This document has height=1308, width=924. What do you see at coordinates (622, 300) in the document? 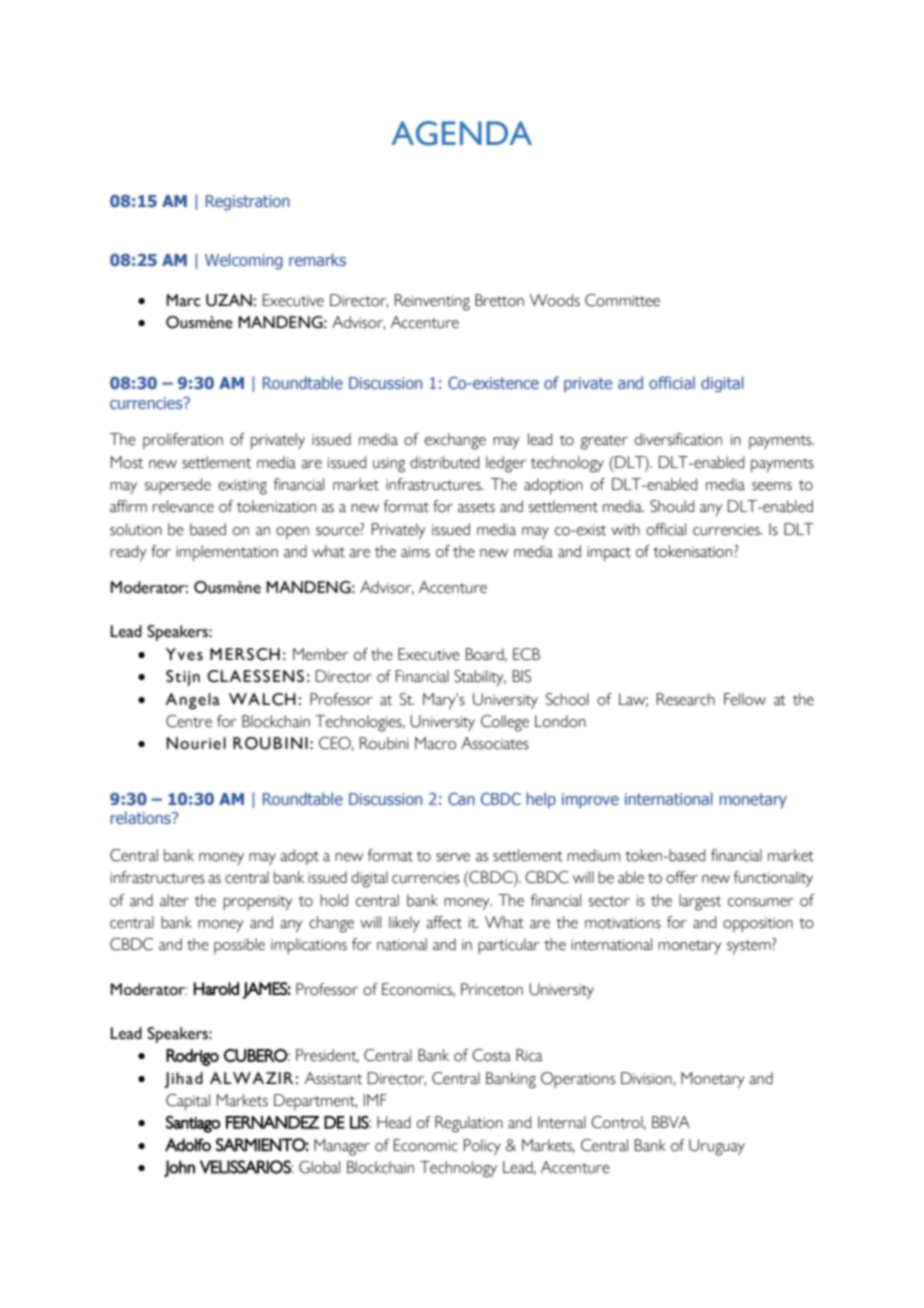
I see `Committee` at bounding box center [622, 300].
